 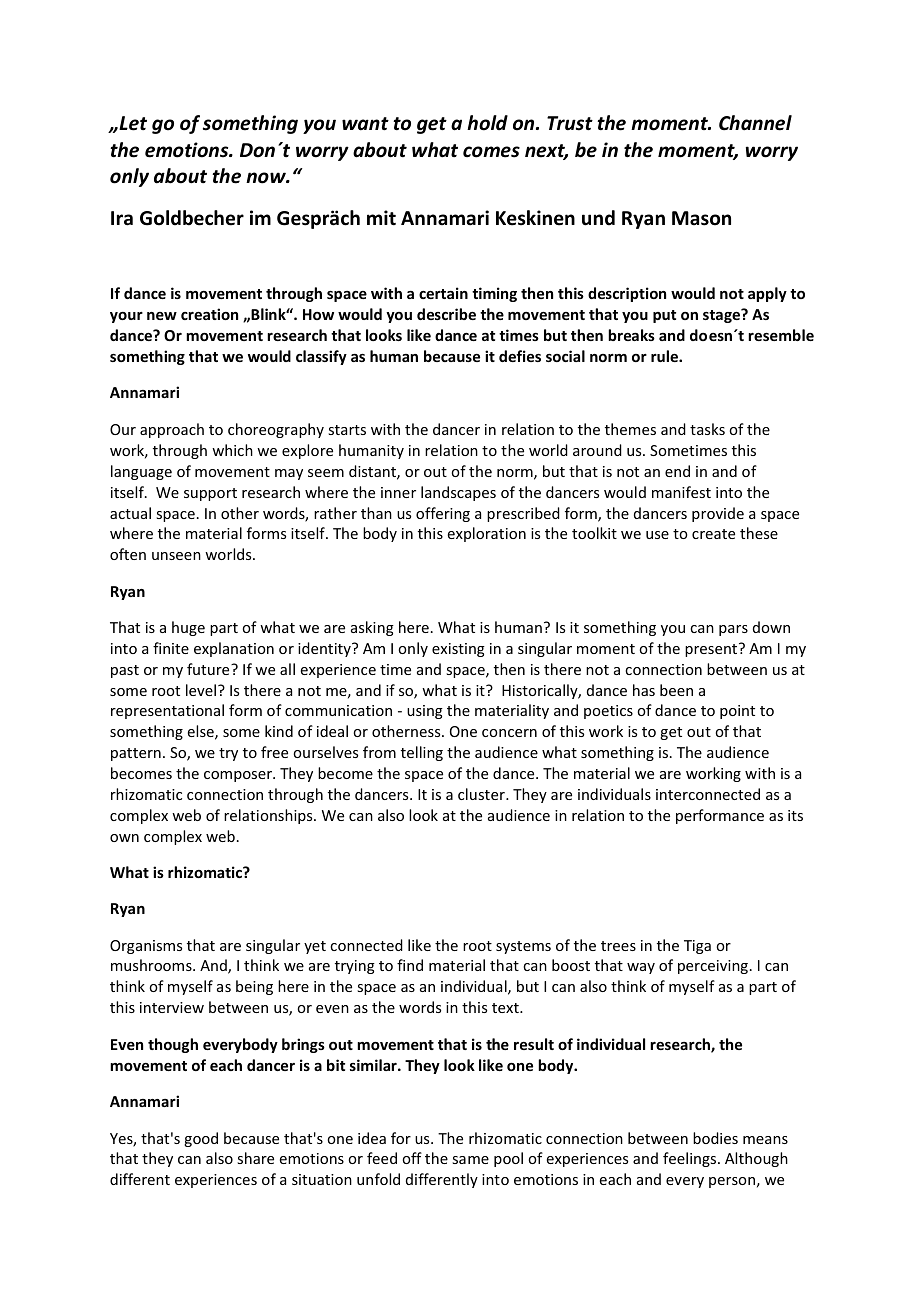 I want to click on Let, so click(x=132, y=123).
